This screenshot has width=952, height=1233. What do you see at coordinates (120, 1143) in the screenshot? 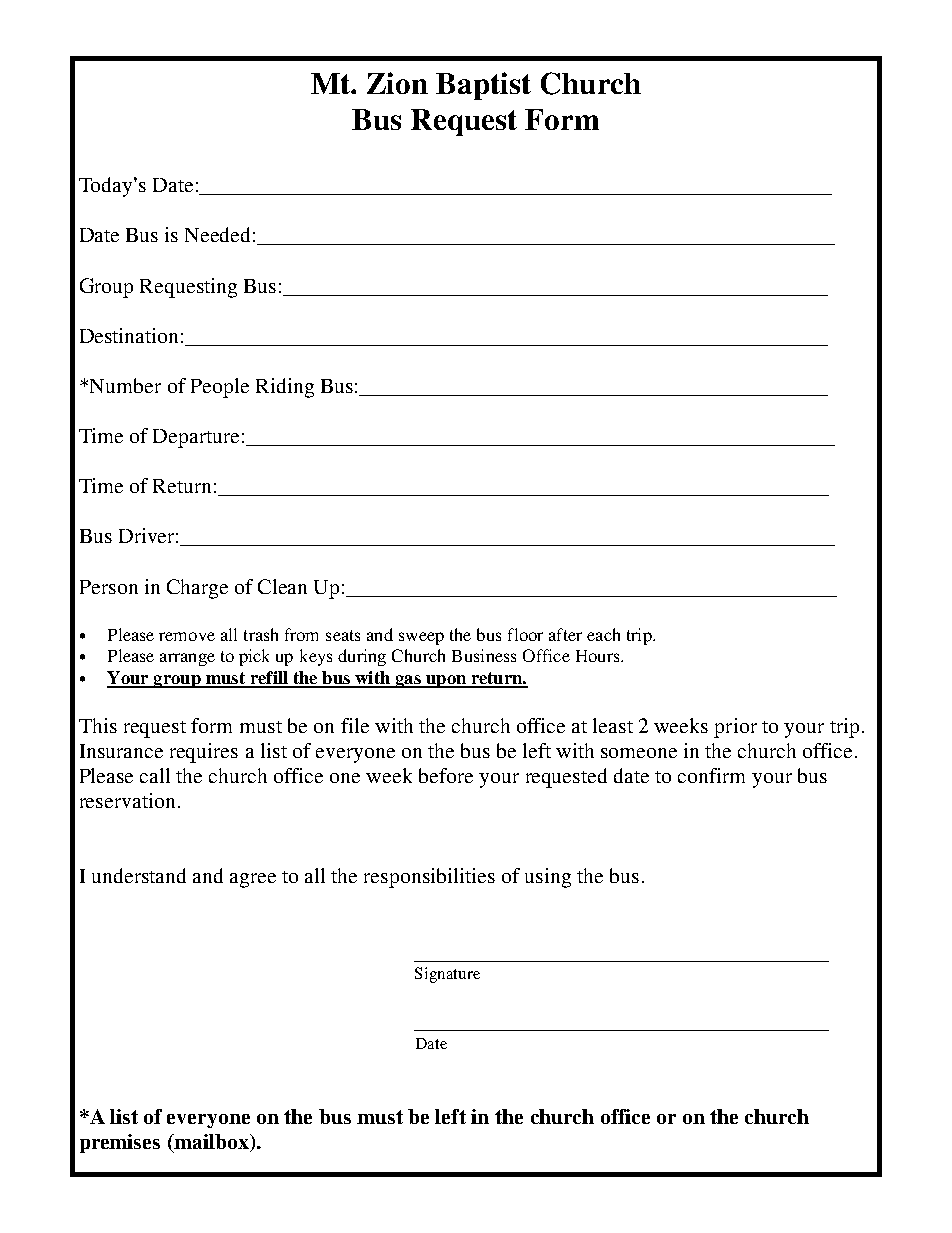
I see `premises` at bounding box center [120, 1143].
